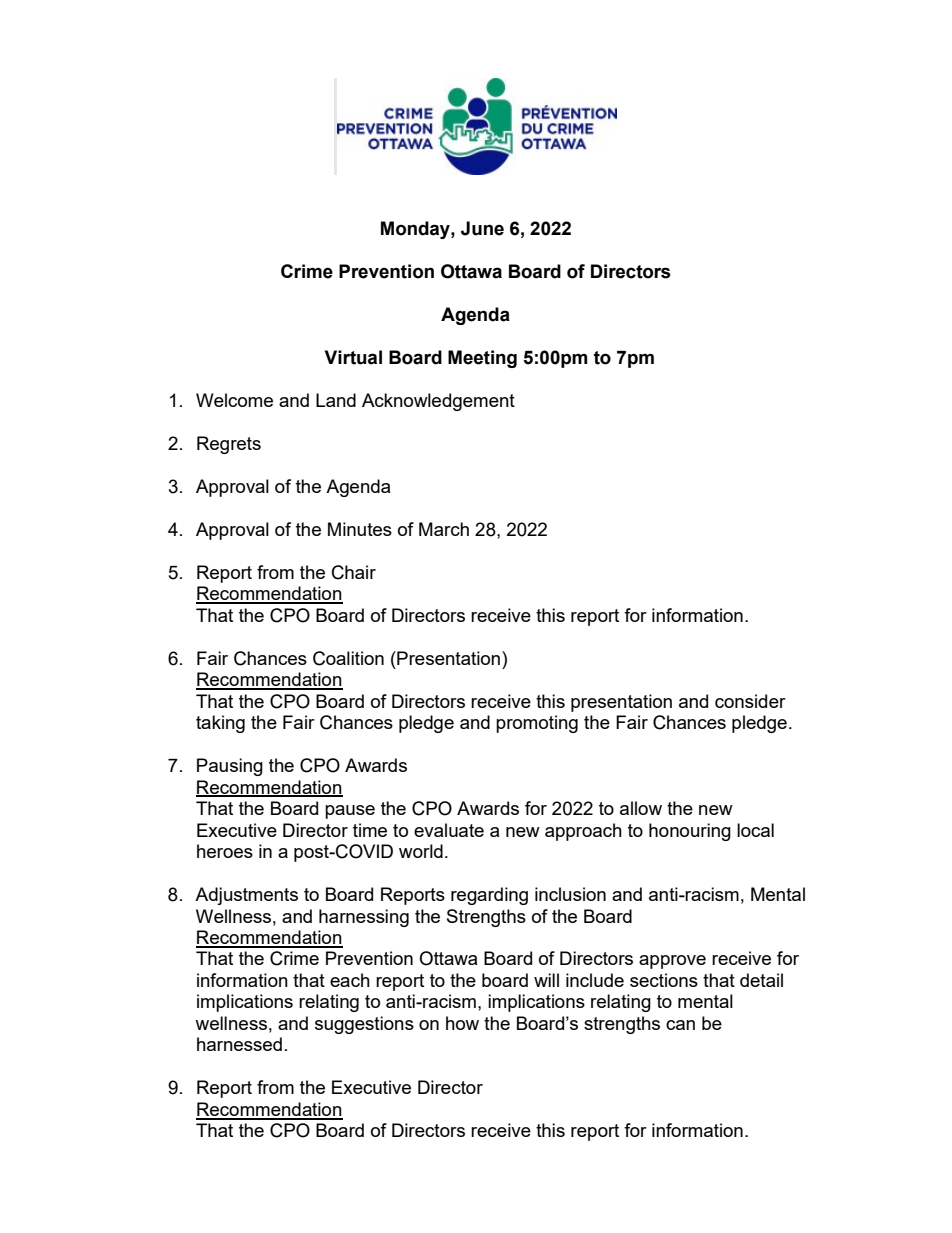  What do you see at coordinates (229, 445) in the page?
I see `Regrets` at bounding box center [229, 445].
